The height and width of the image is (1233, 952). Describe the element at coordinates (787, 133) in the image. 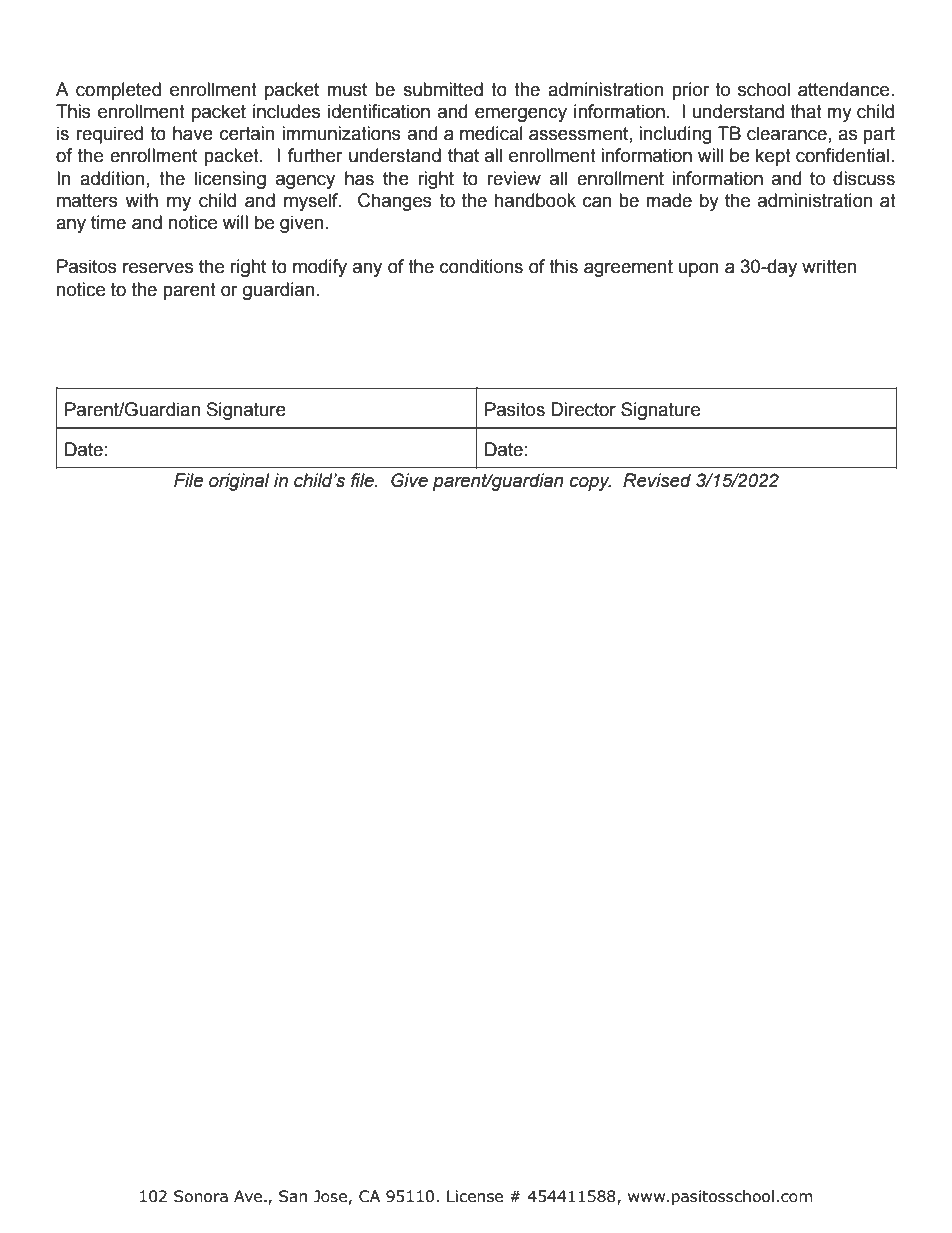

I see `clearance` at that location.
